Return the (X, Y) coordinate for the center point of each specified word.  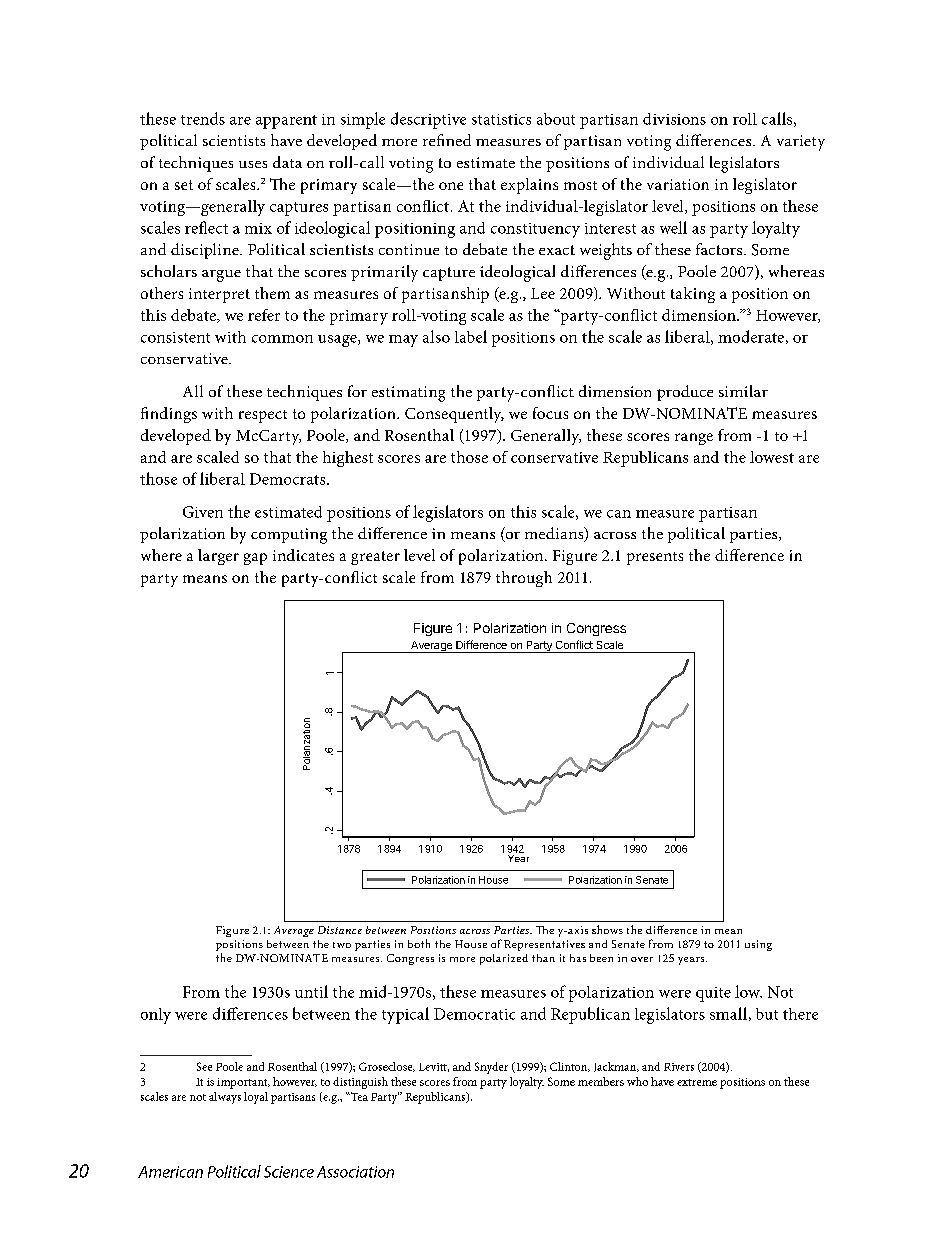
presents (655, 558)
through (524, 579)
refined (447, 140)
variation (678, 184)
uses (253, 164)
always (225, 1098)
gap (255, 559)
